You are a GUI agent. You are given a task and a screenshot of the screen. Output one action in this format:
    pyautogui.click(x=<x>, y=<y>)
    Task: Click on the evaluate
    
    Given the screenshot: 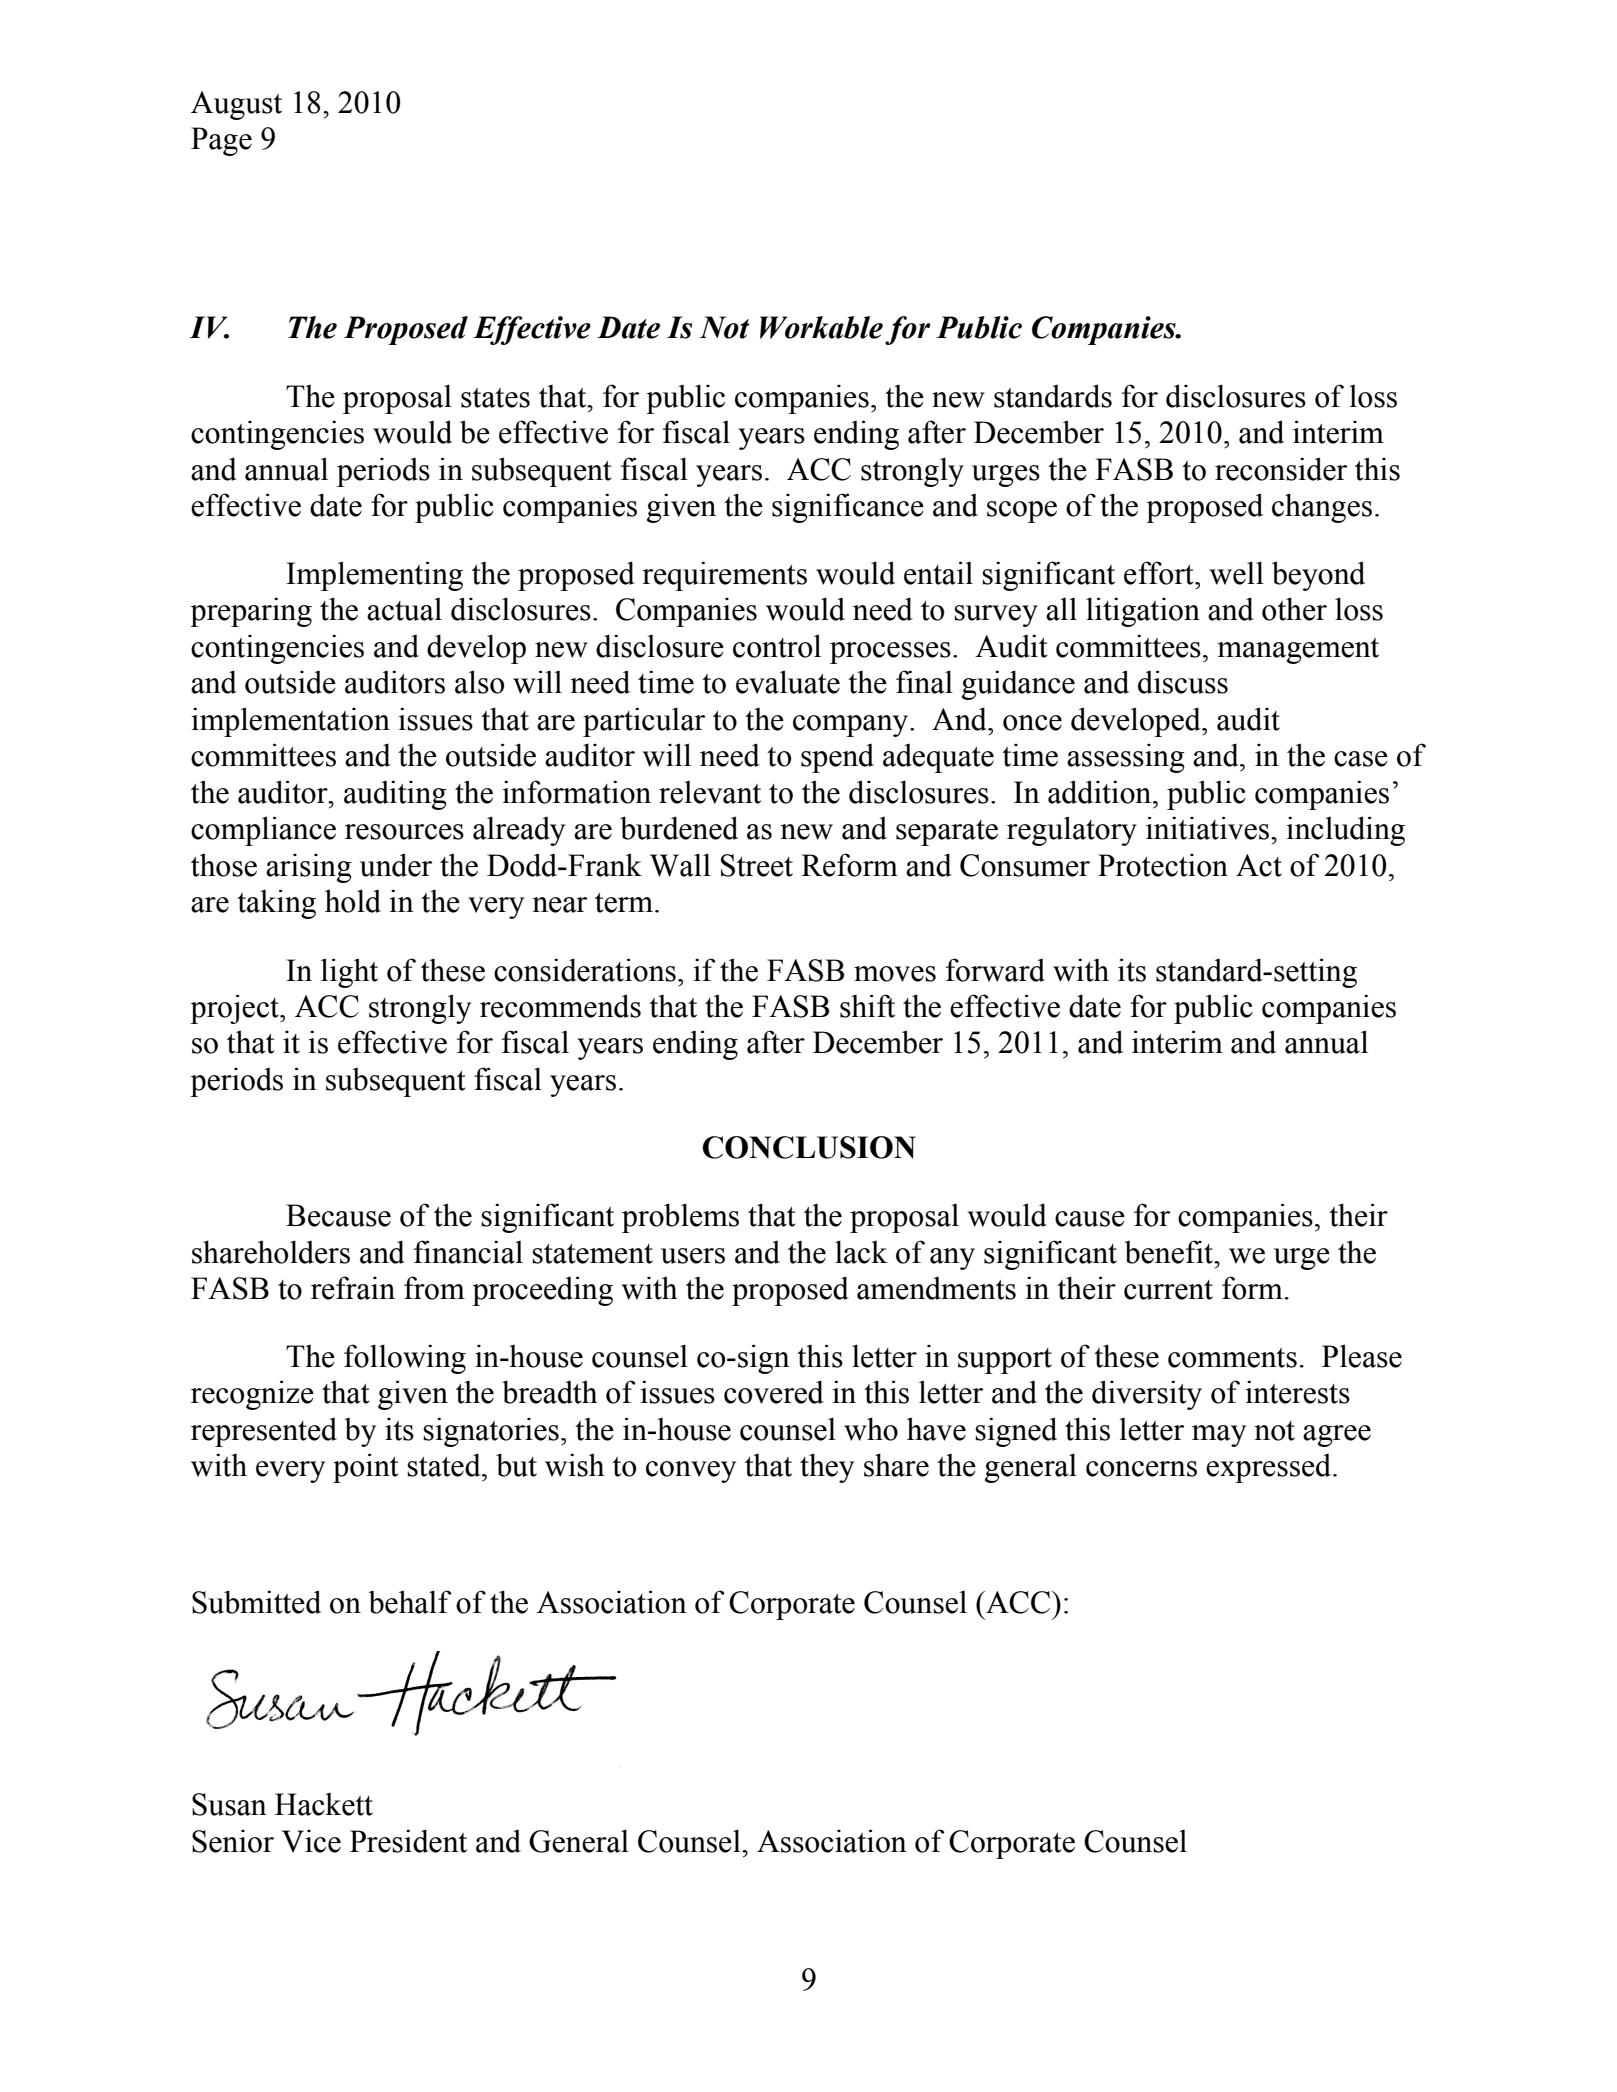 What is the action you would take?
    pyautogui.click(x=788, y=682)
